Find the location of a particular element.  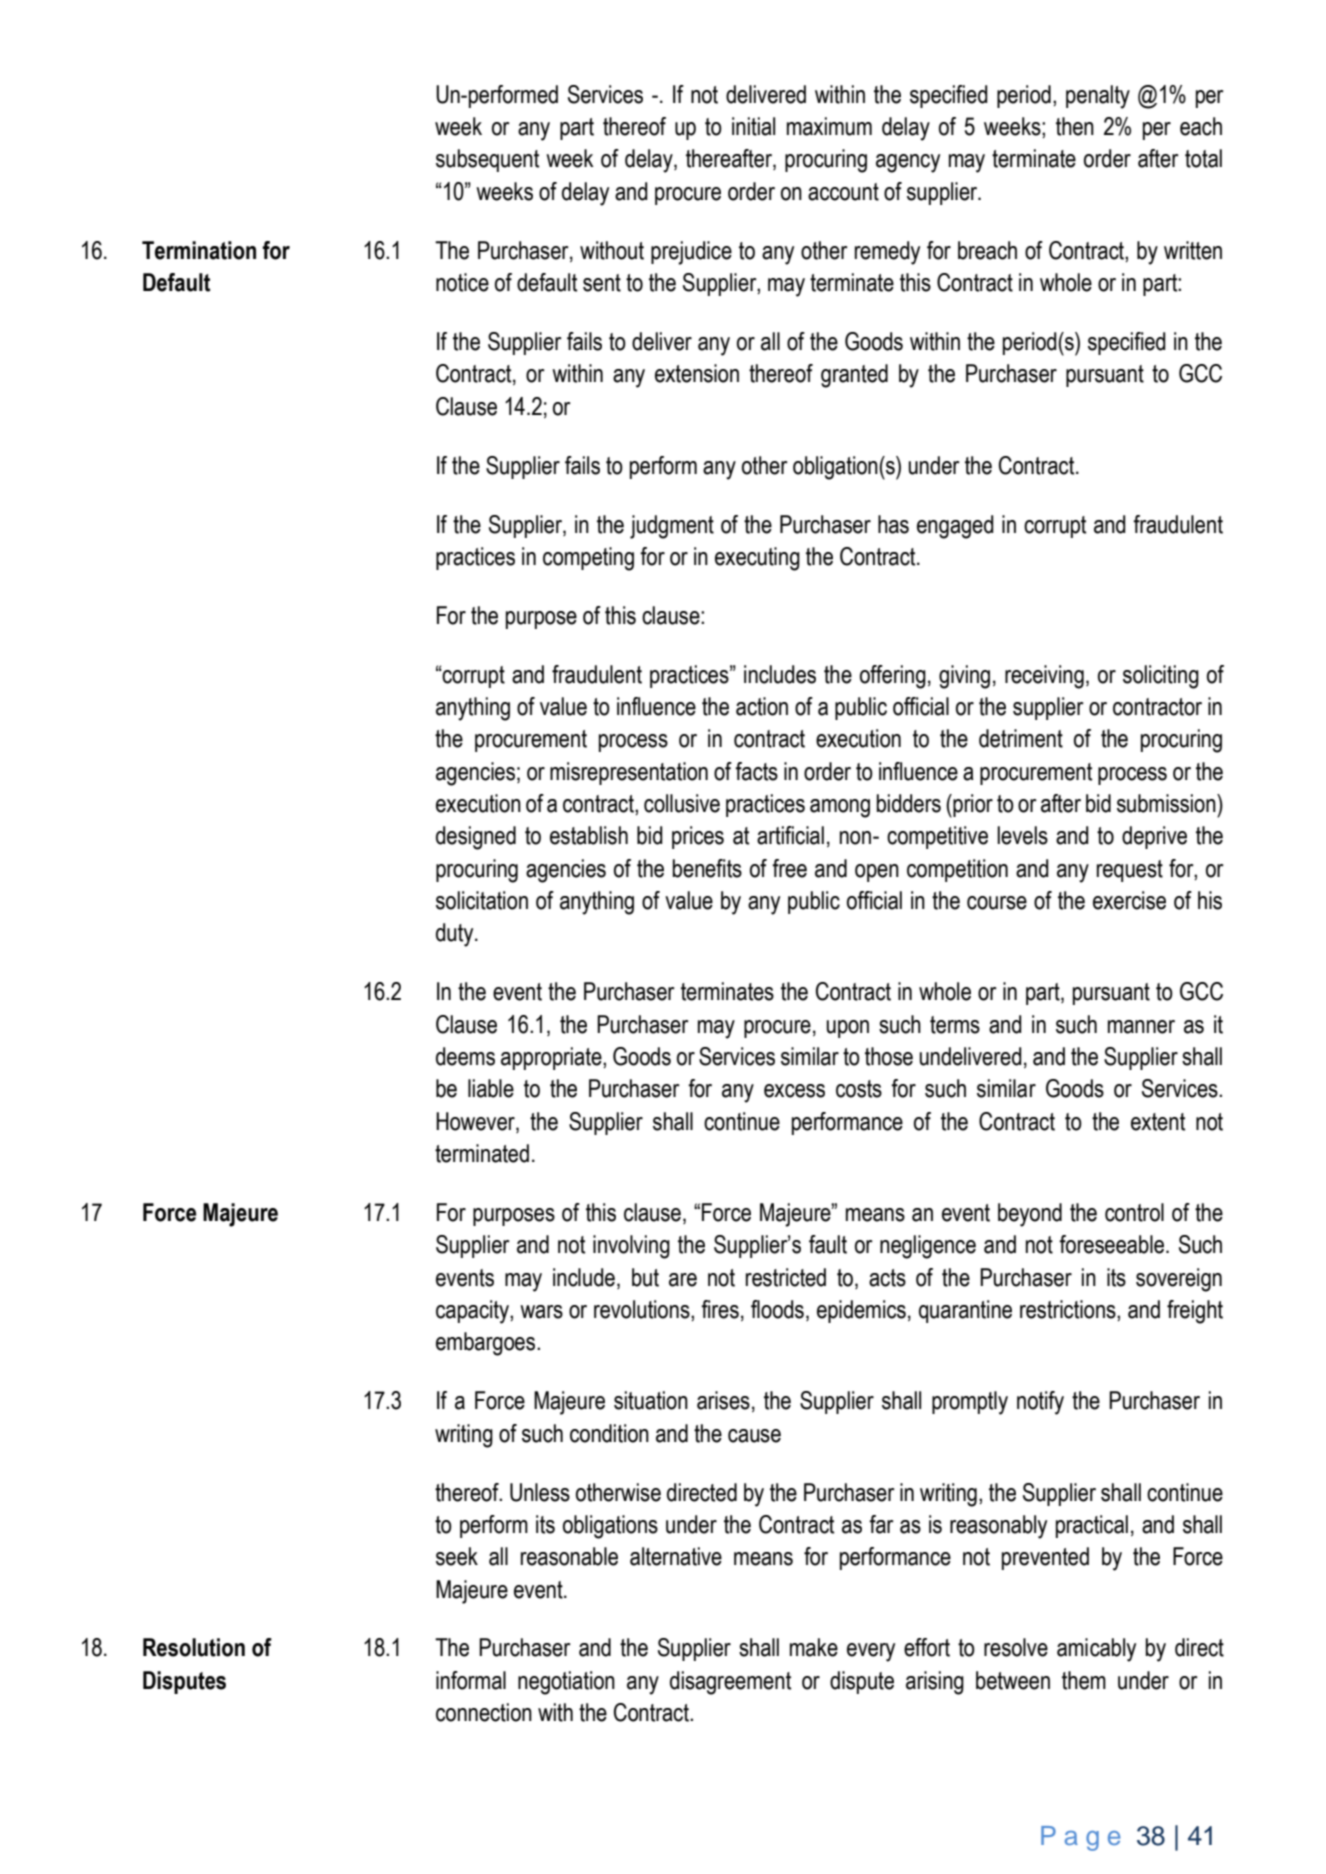

them is located at coordinates (1084, 1680).
